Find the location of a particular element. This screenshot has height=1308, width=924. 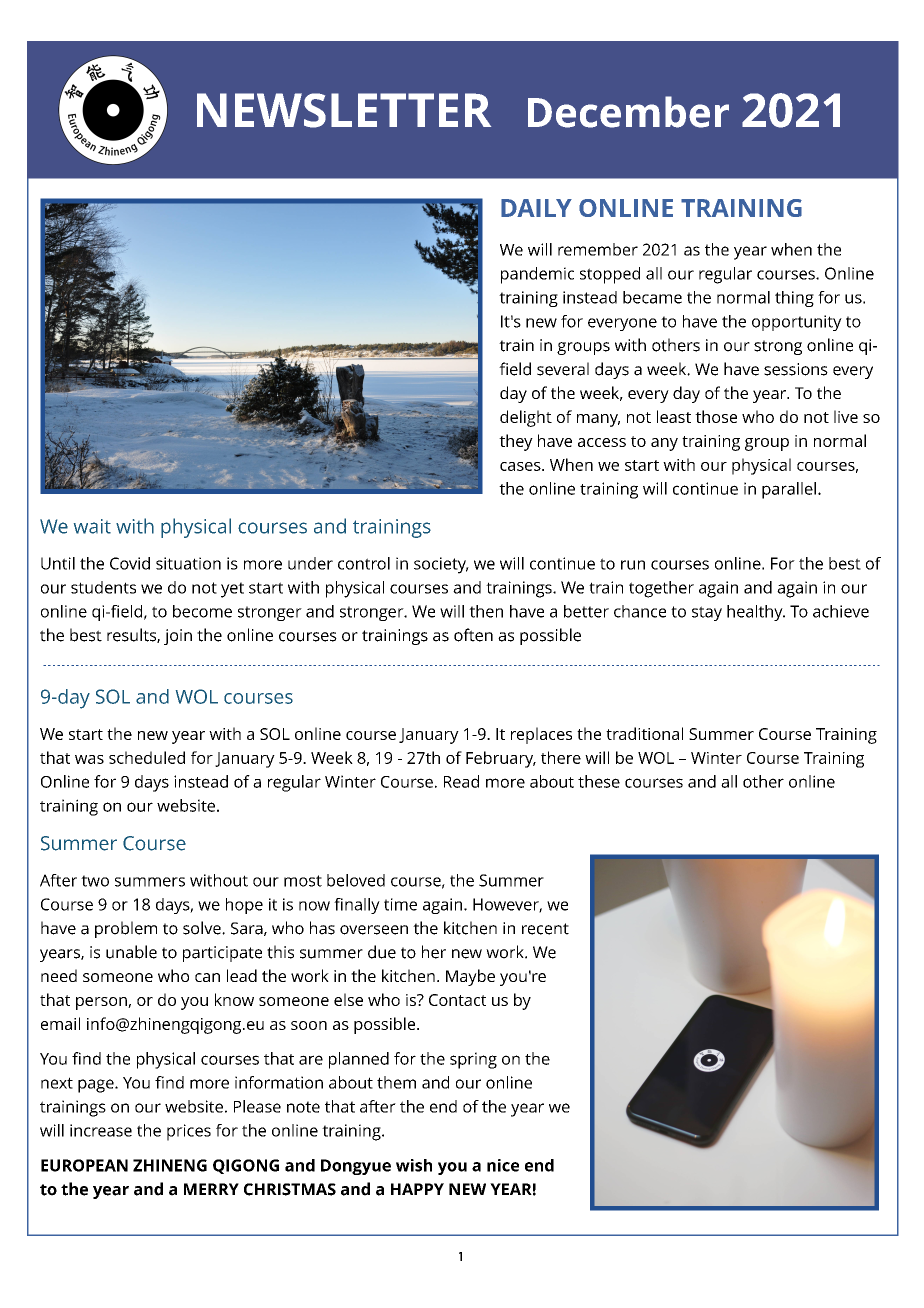

prices is located at coordinates (189, 1132).
